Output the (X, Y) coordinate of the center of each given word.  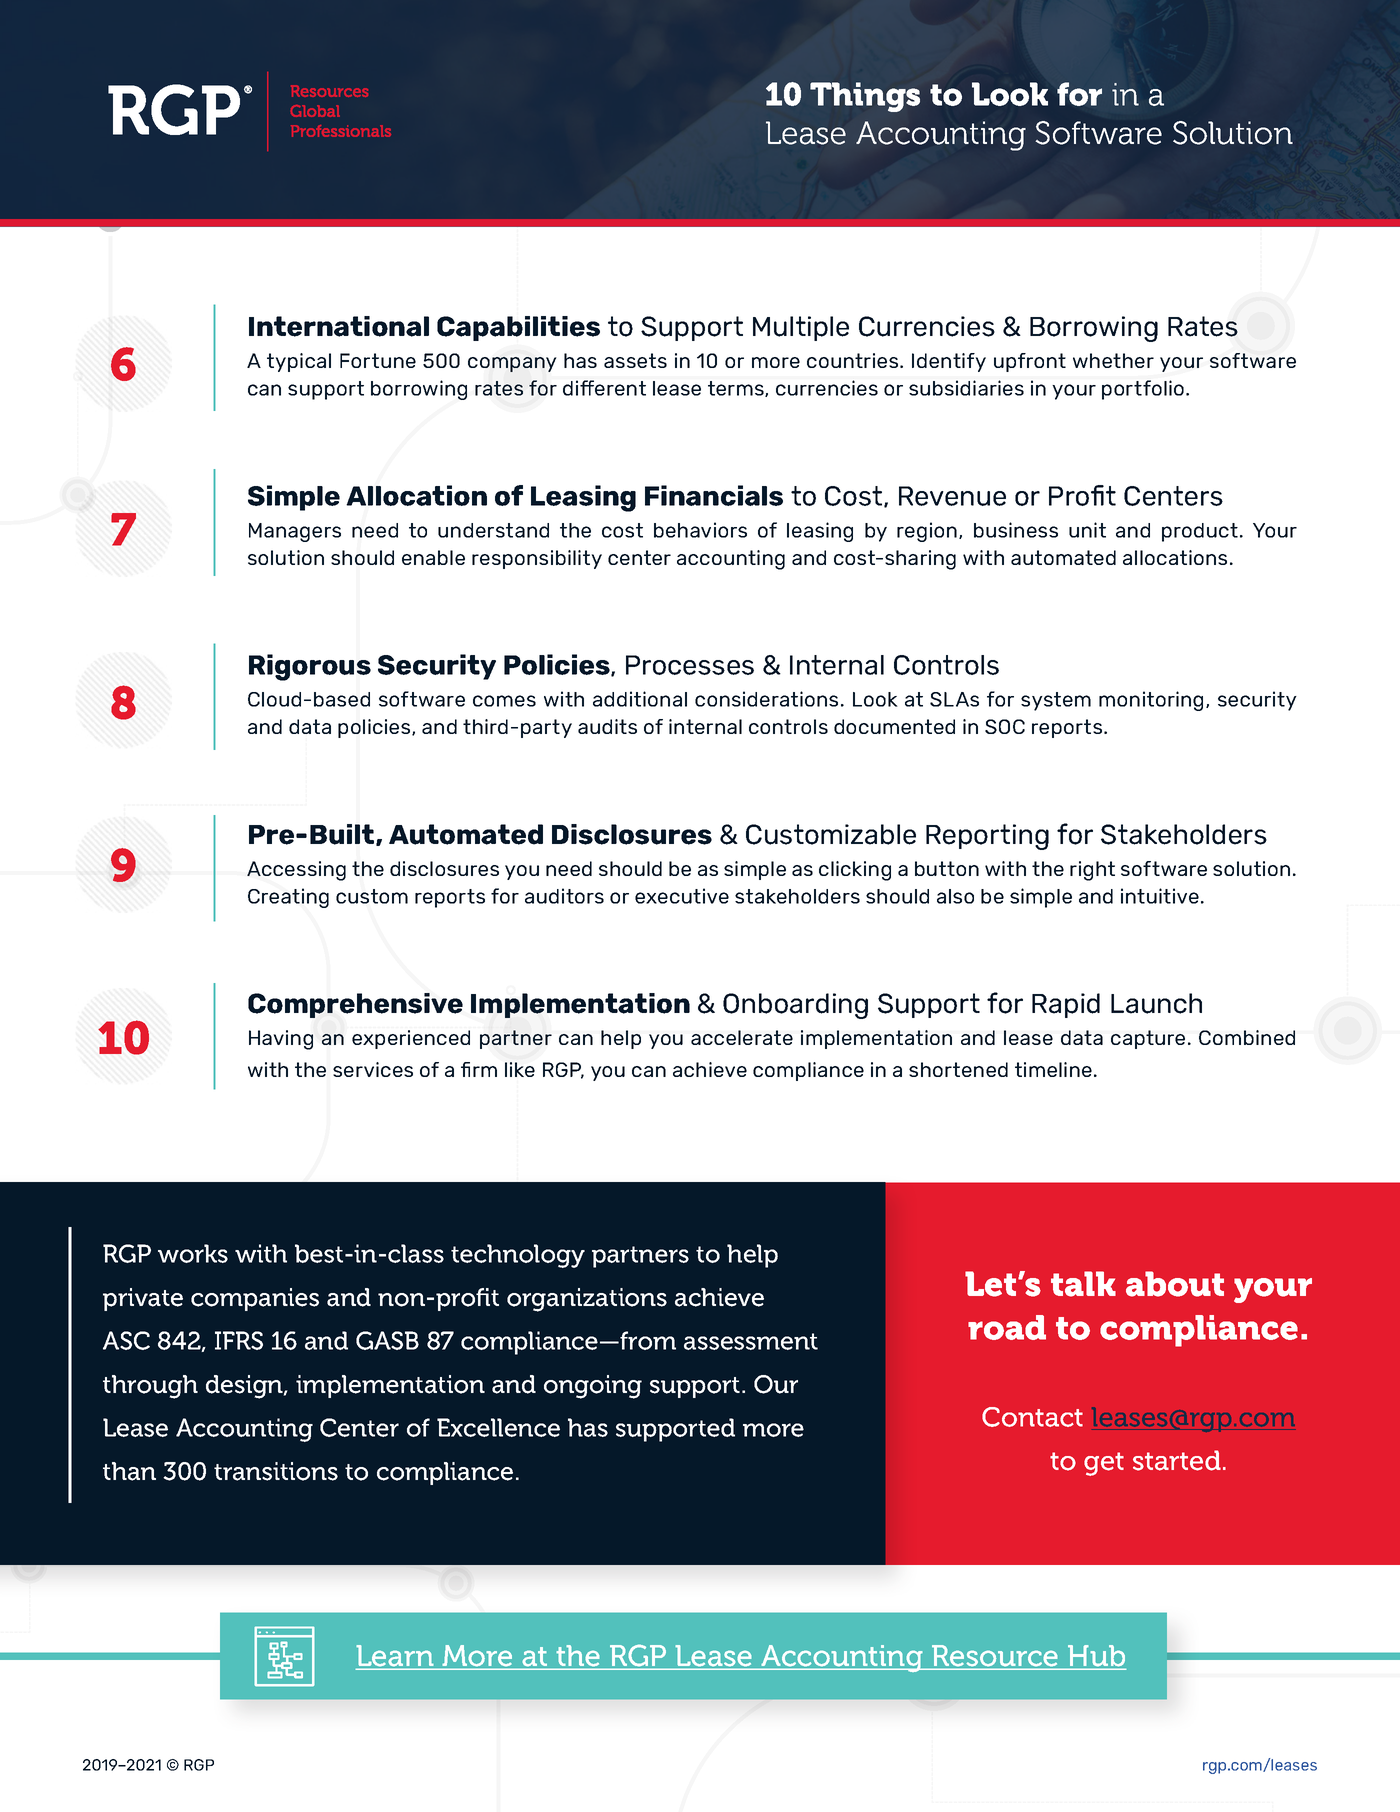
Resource (995, 1657)
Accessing (296, 871)
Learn (396, 1657)
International (339, 326)
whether (1113, 360)
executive (682, 896)
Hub (1096, 1657)
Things (865, 97)
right (1092, 871)
